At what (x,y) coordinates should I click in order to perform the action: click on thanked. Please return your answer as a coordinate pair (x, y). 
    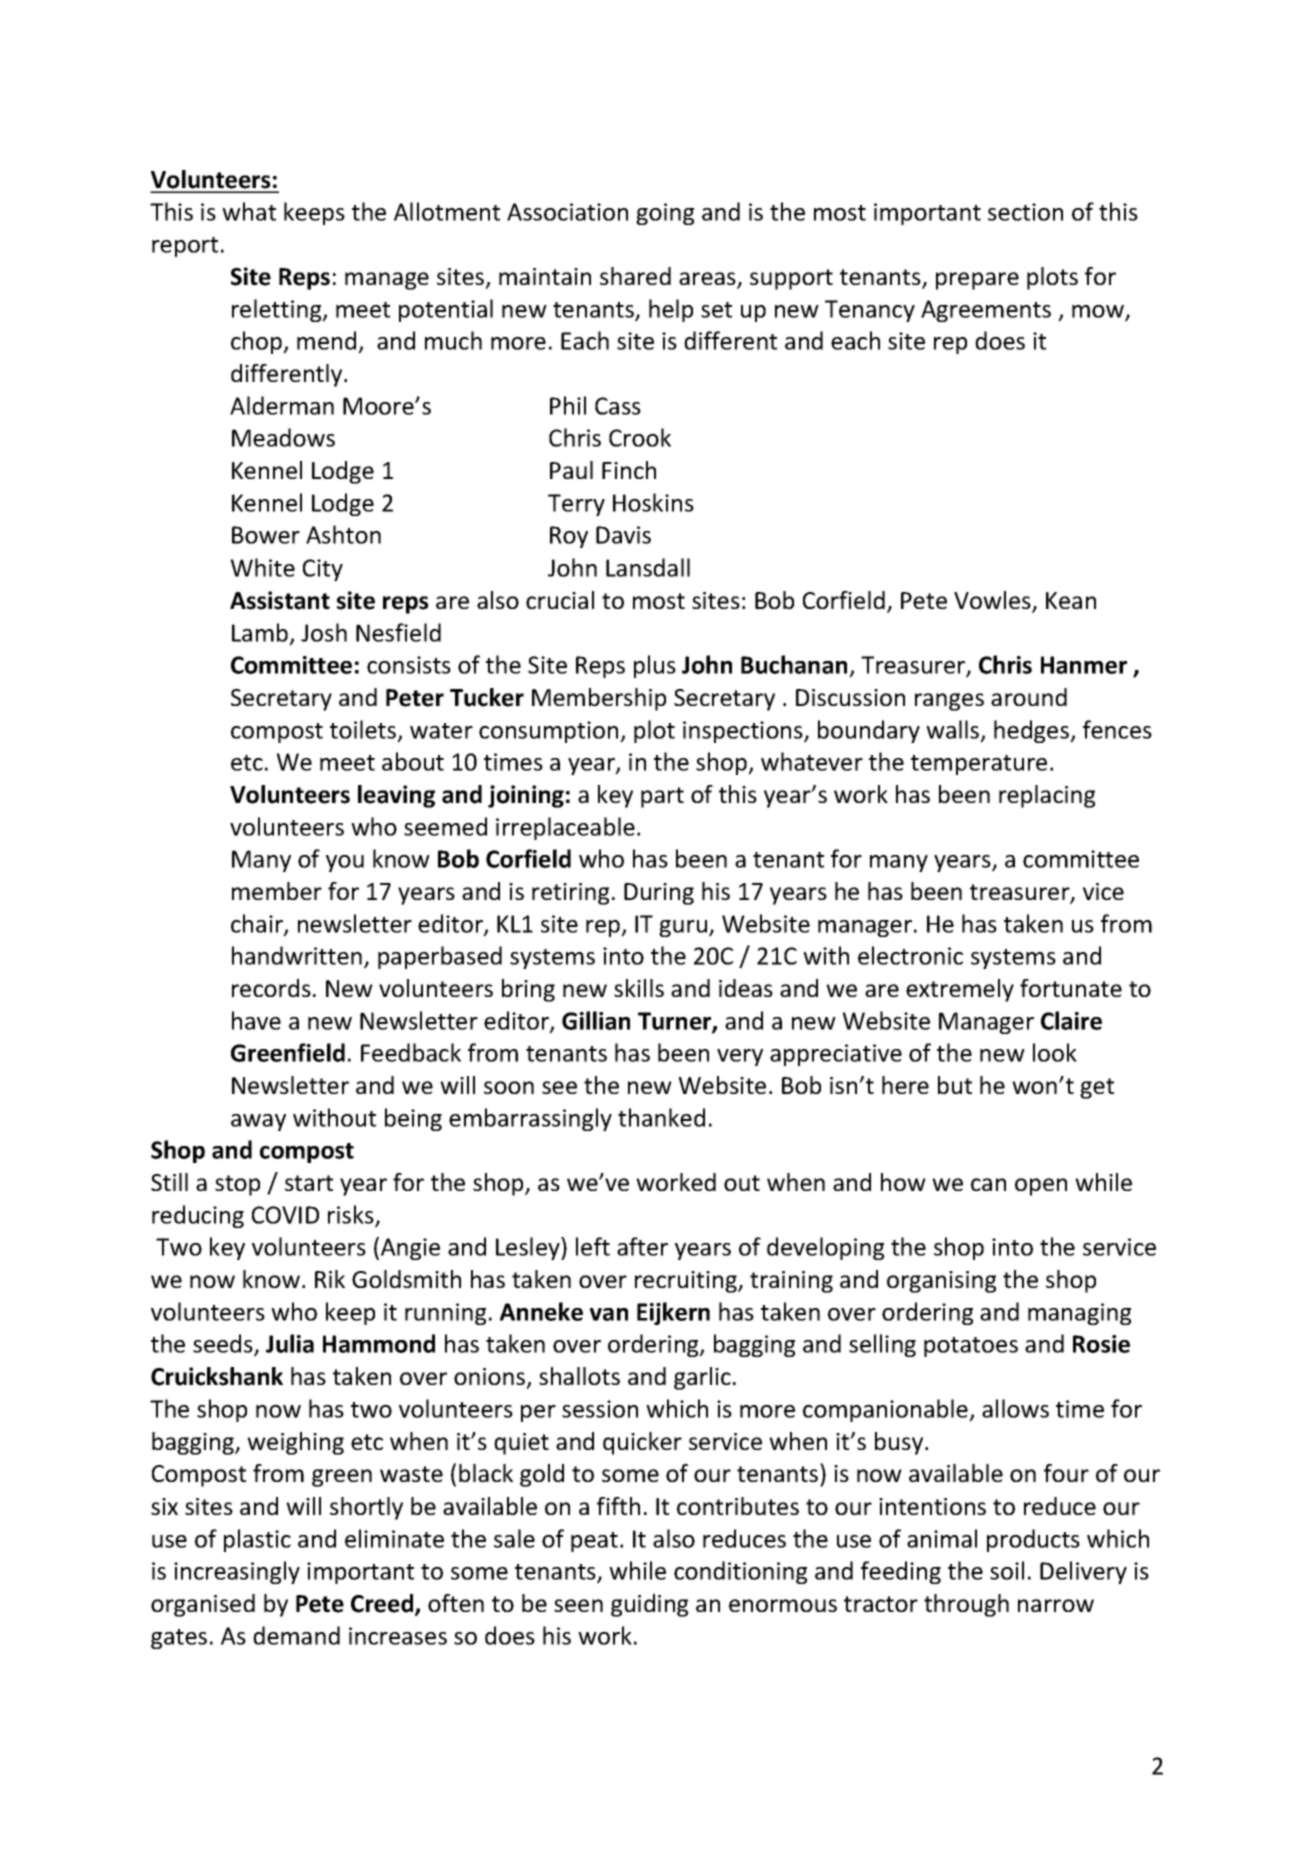
    Looking at the image, I should click on (661, 1117).
